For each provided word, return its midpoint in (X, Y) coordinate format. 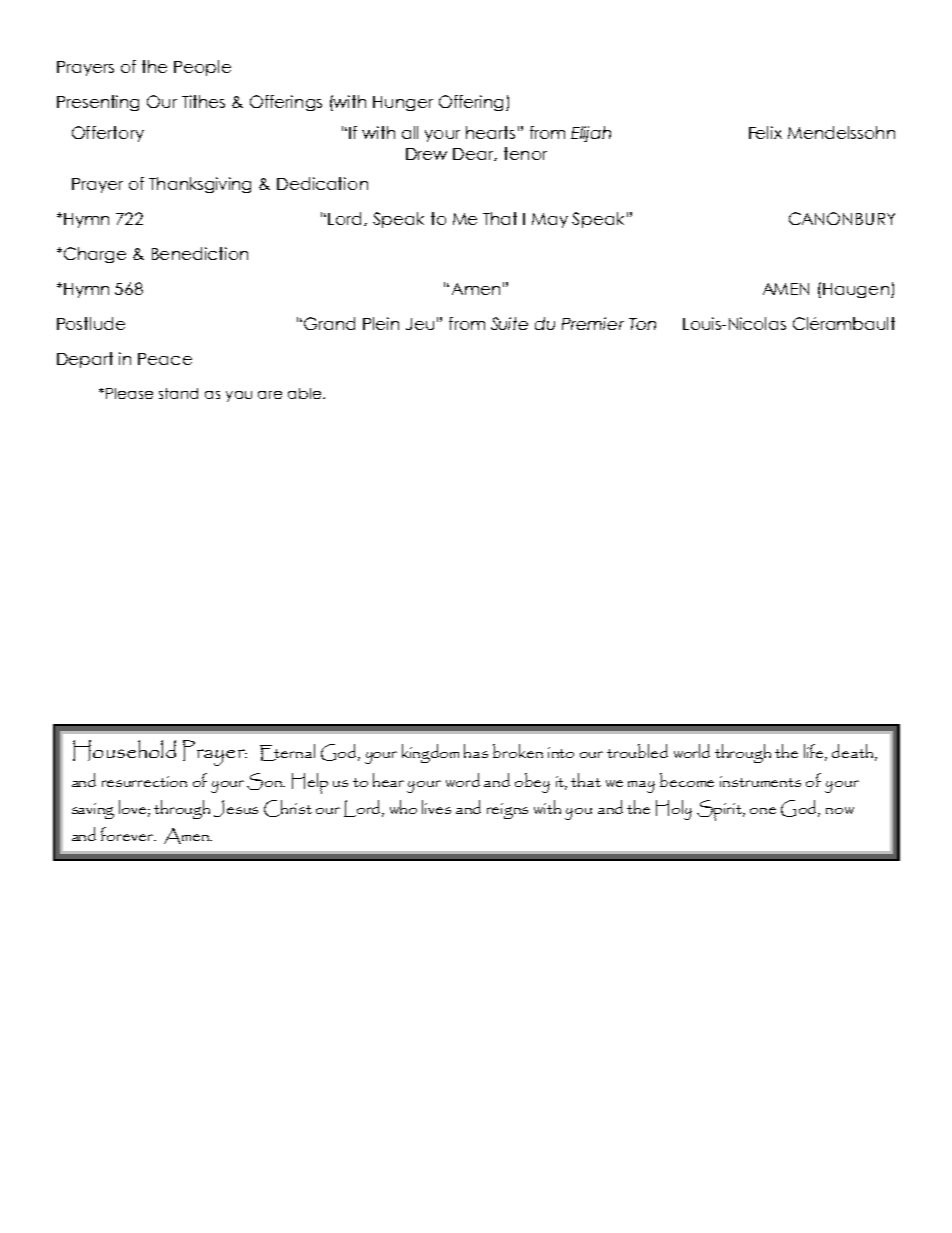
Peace (165, 359)
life (815, 752)
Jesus (236, 808)
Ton (642, 324)
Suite (509, 323)
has (476, 751)
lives (436, 807)
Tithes (203, 101)
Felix (765, 132)
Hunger (403, 103)
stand (178, 393)
